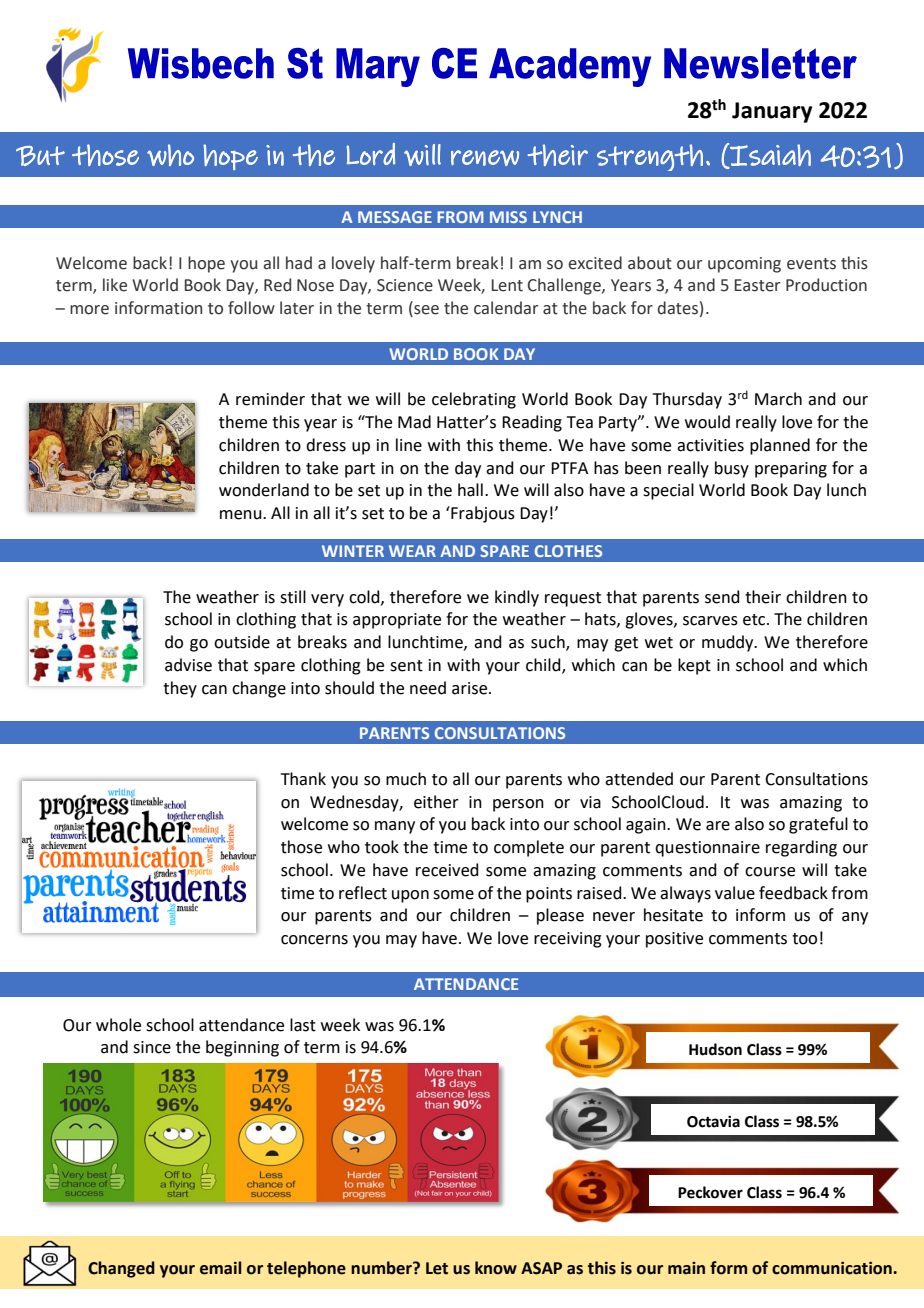  I want to click on But, so click(40, 156).
